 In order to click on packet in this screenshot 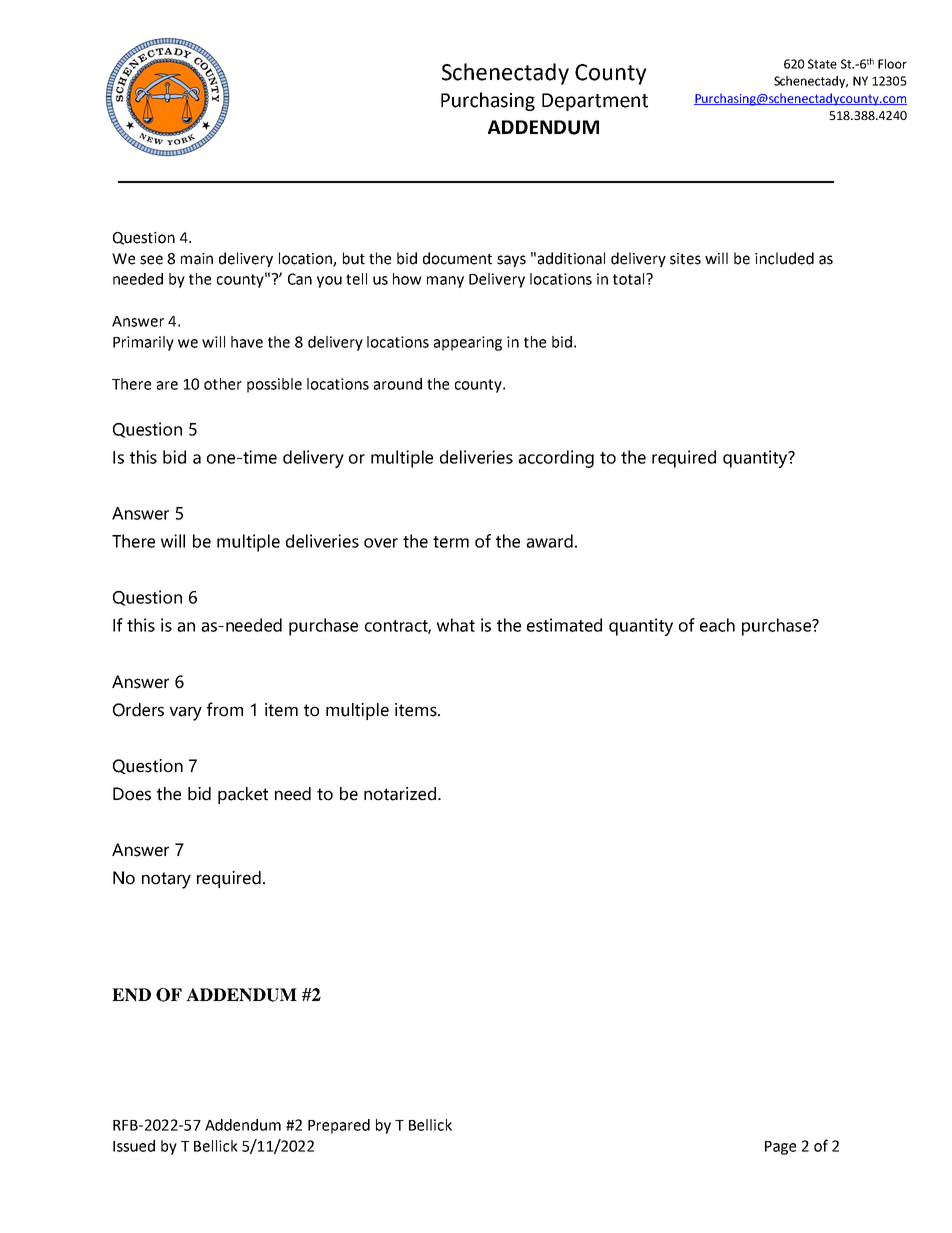, I will do `click(243, 795)`.
